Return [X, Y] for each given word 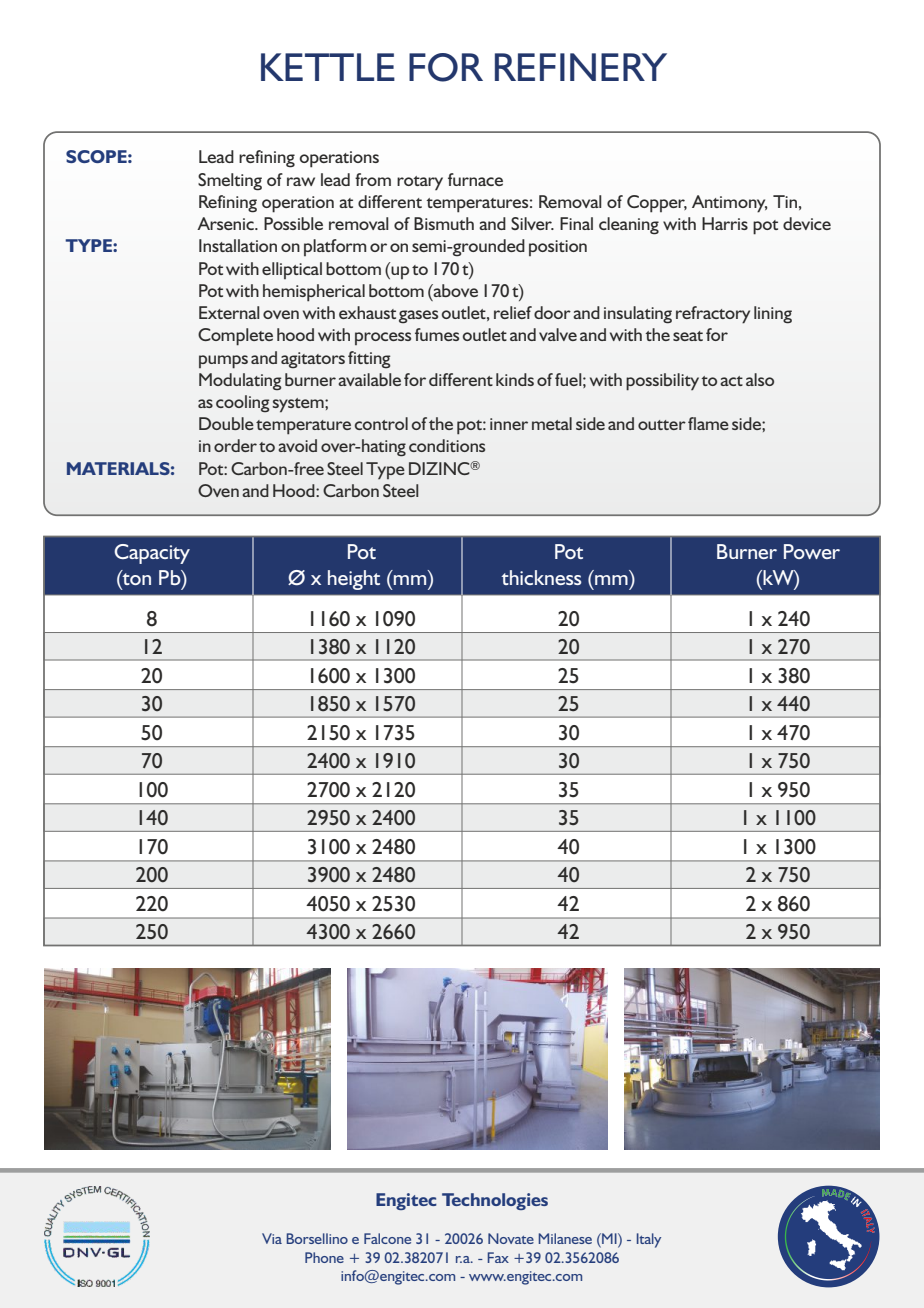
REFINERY [581, 67]
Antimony [729, 204]
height [354, 580]
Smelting [230, 182]
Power [812, 551]
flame [708, 423]
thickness [541, 577]
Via [272, 1238]
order [235, 445]
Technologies [495, 1201]
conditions [447, 445]
